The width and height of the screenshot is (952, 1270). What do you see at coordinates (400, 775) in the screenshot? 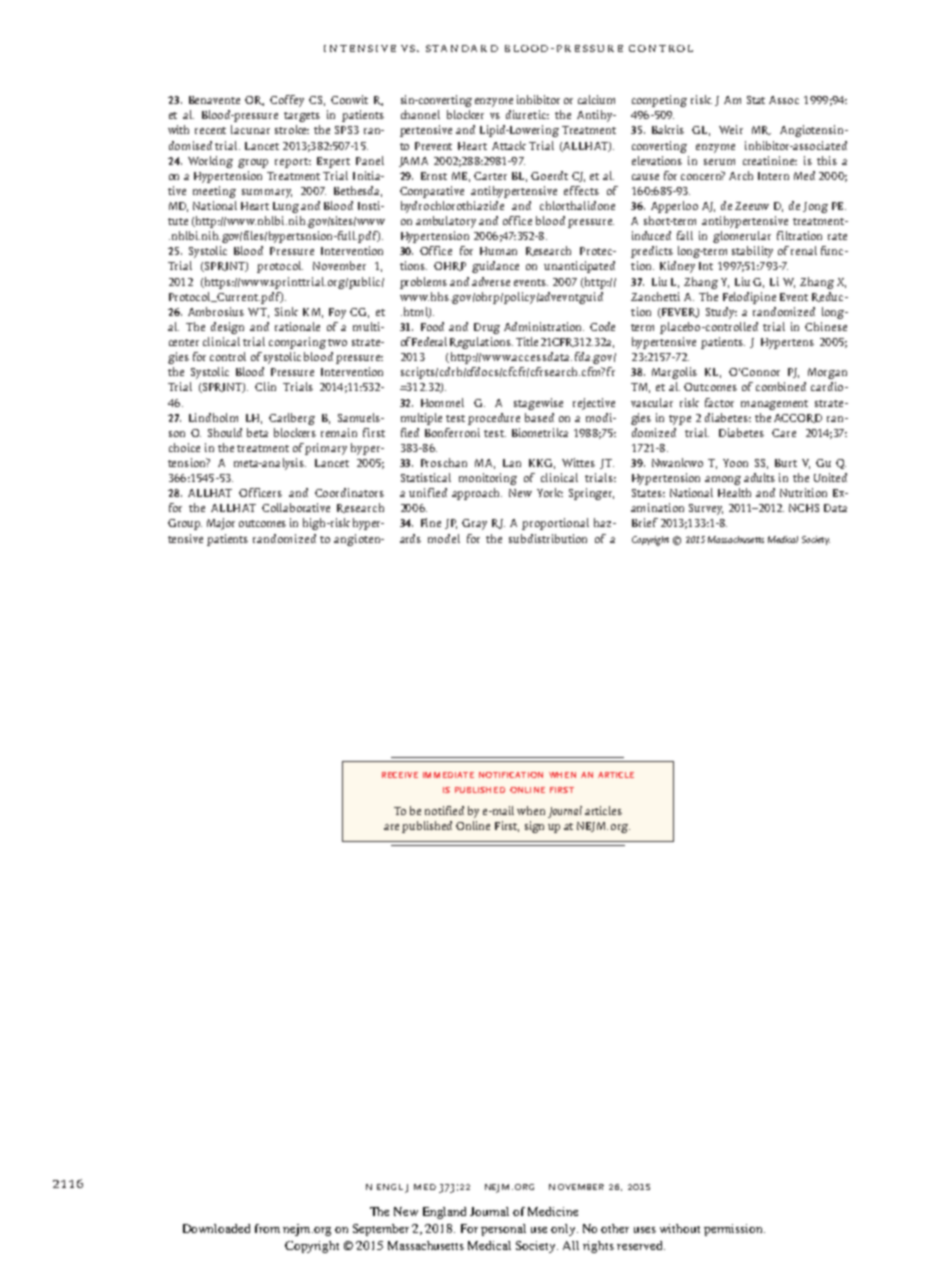
I see `receive` at bounding box center [400, 775].
